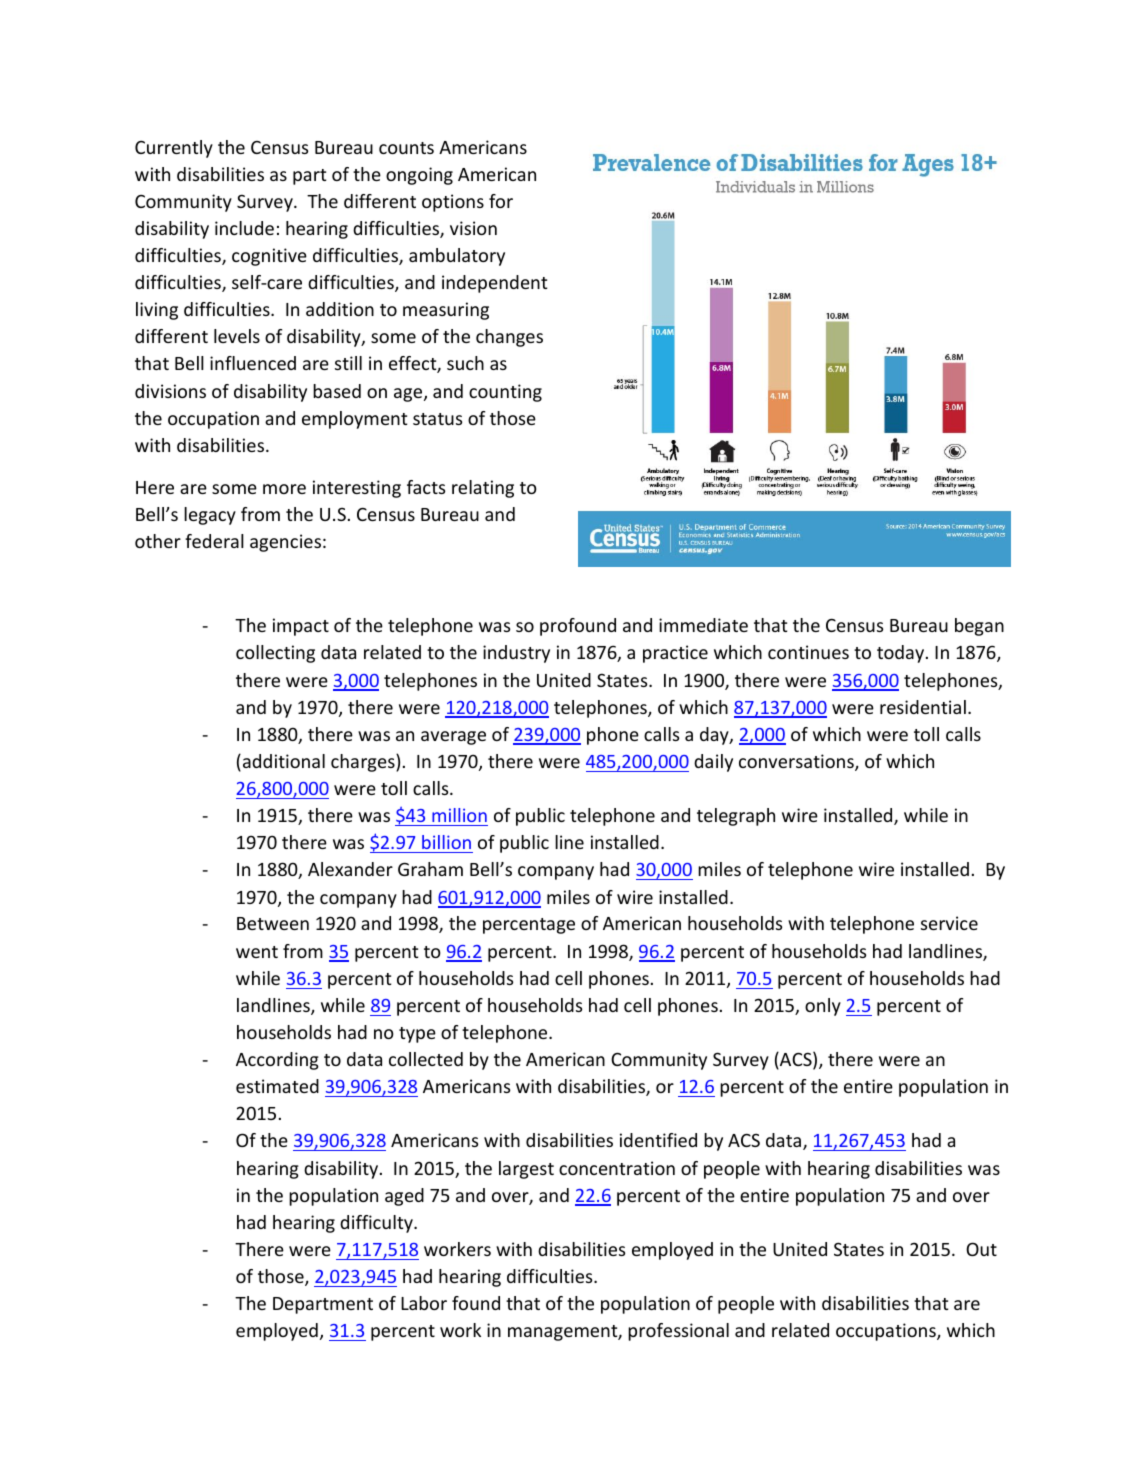 This image has width=1145, height=1482. Describe the element at coordinates (273, 923) in the image. I see `Between` at that location.
